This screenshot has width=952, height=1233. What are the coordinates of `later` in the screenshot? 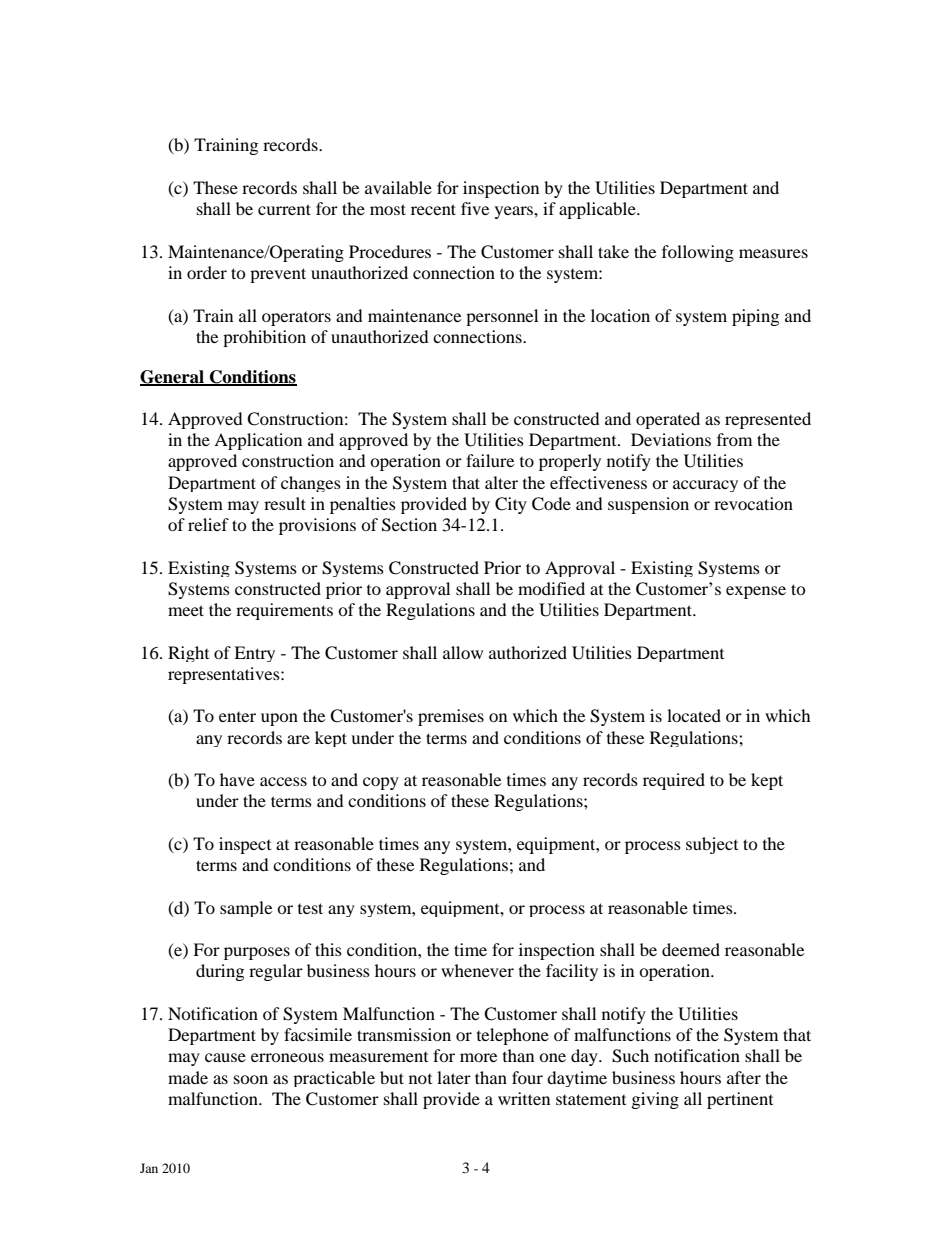 It's located at (454, 1077).
